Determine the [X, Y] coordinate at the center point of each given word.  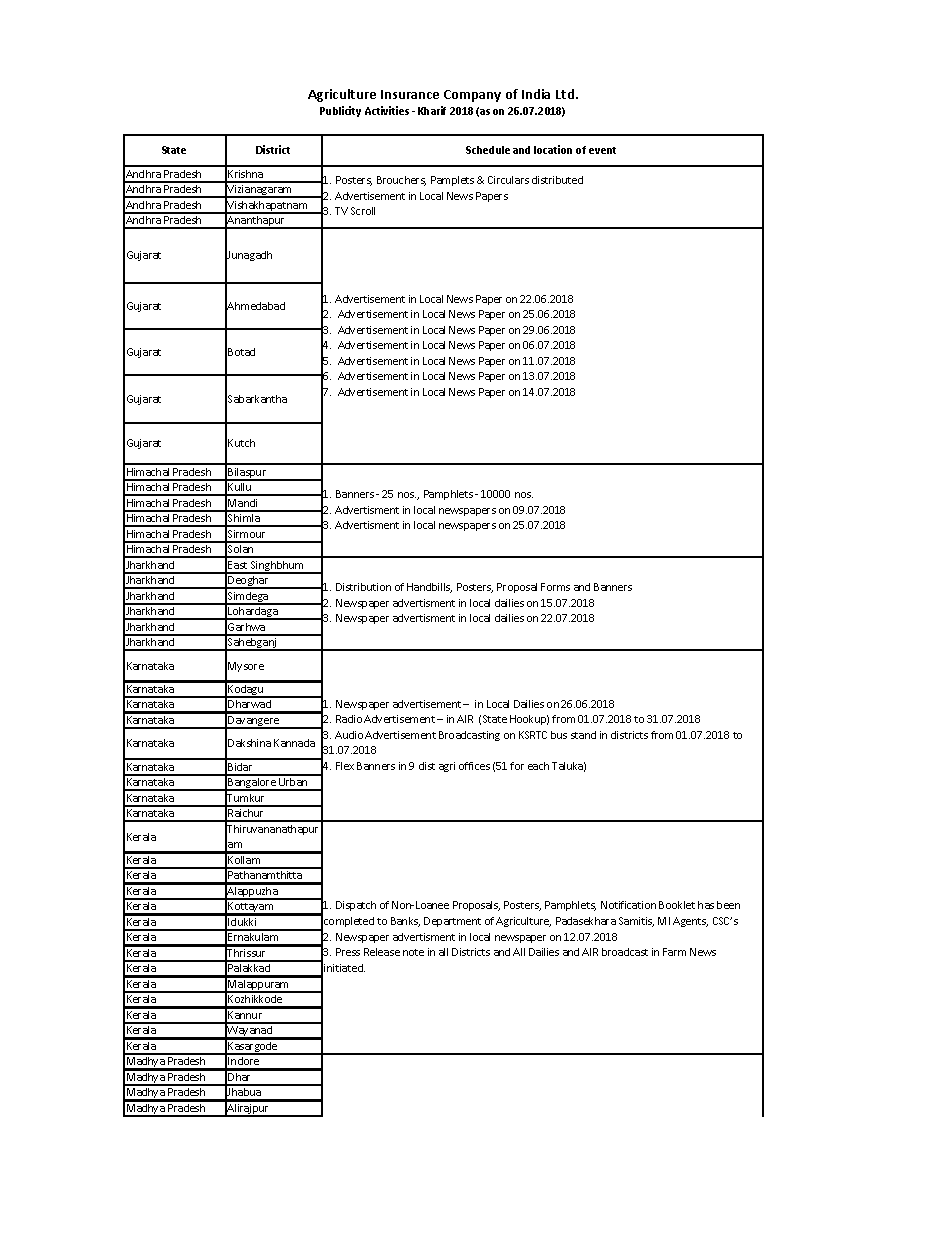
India [536, 94]
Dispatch [356, 906]
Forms [555, 587]
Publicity [340, 111]
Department [452, 922]
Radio [349, 719]
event [602, 150]
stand [583, 735]
